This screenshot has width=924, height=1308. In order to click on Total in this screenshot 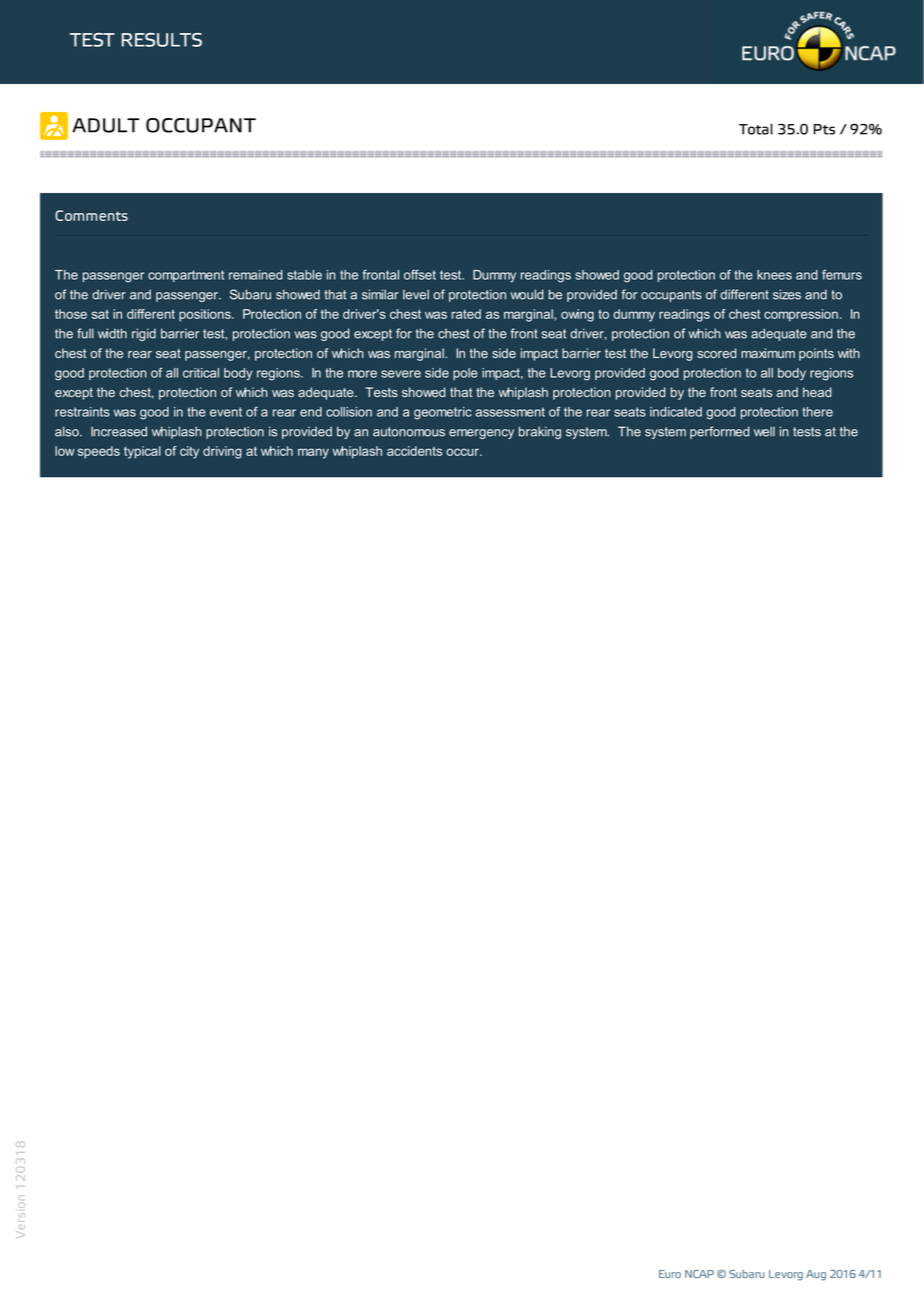, I will do `click(756, 129)`.
